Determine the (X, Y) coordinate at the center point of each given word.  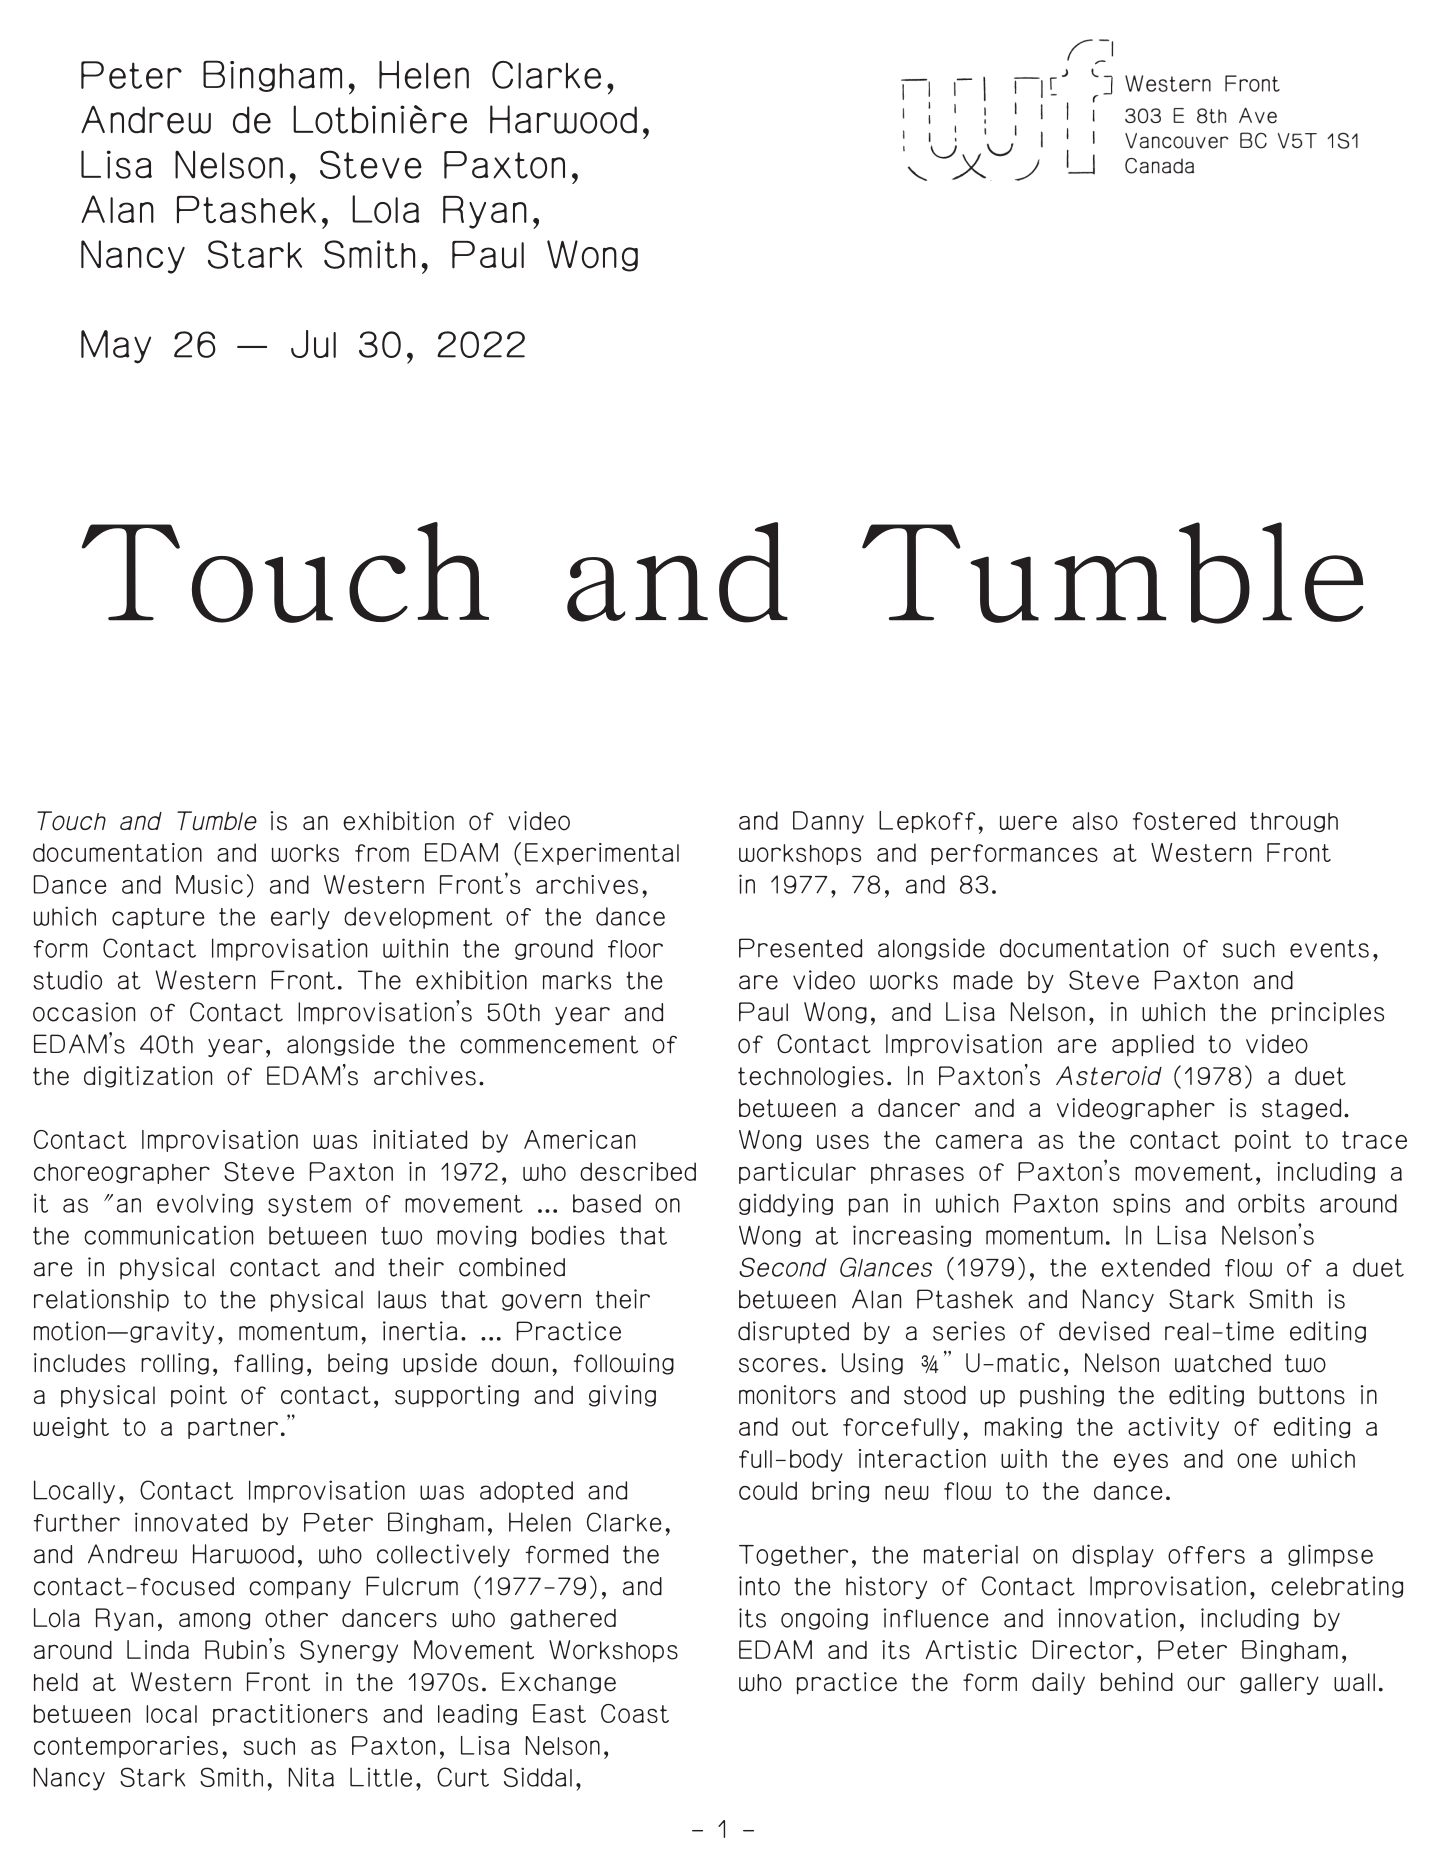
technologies (811, 1077)
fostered (1184, 820)
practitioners (290, 1715)
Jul (313, 344)
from (382, 853)
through (1294, 822)
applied (1153, 1045)
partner (233, 1428)
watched (1223, 1363)
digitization (148, 1077)
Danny (828, 822)
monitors (787, 1395)
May (116, 347)
